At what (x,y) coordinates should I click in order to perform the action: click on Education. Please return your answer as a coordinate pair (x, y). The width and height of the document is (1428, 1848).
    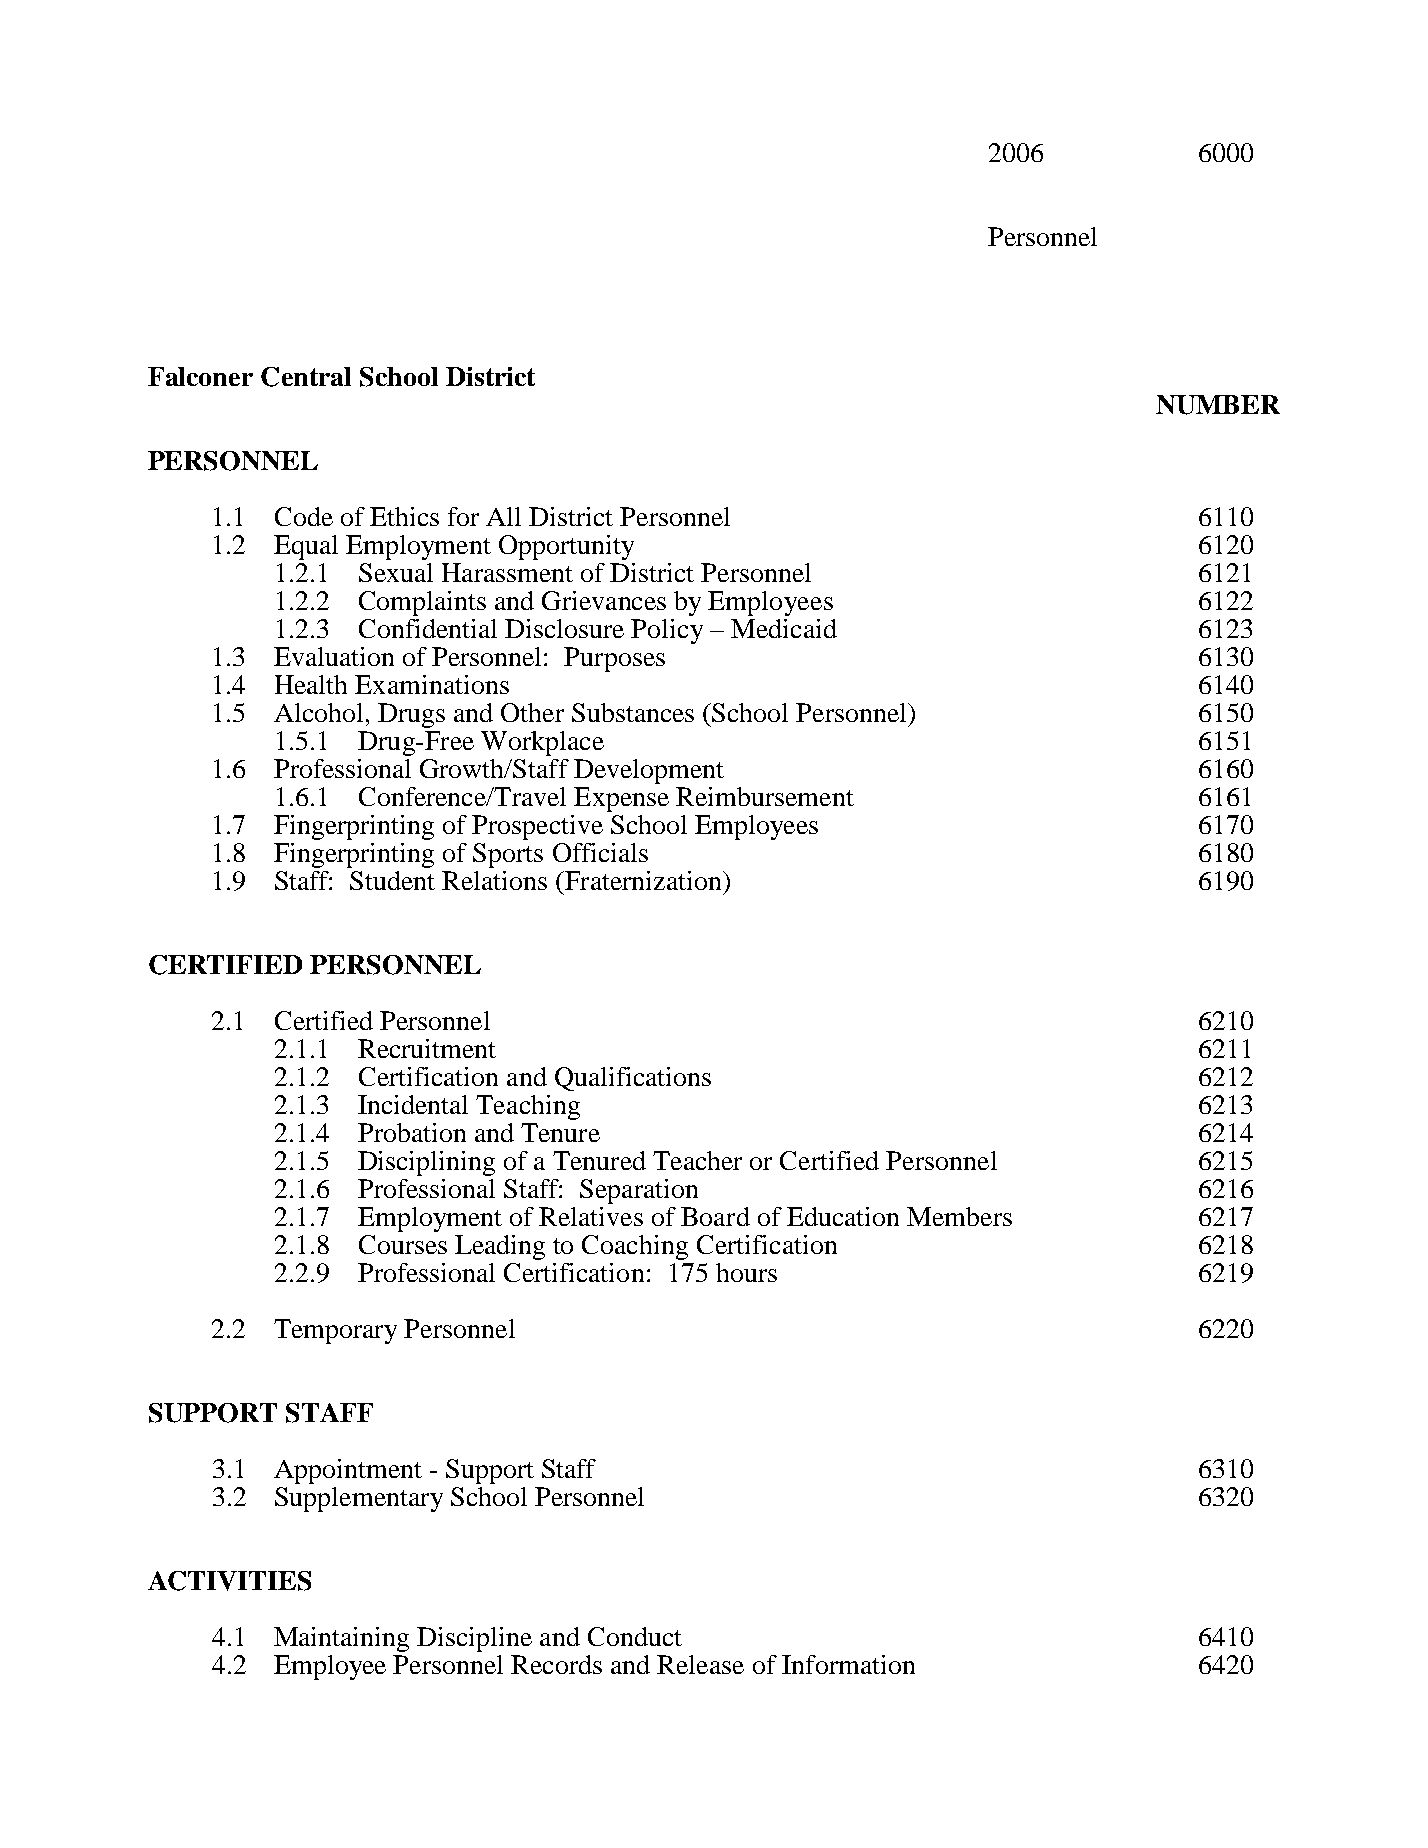
    Looking at the image, I should click on (843, 1216).
